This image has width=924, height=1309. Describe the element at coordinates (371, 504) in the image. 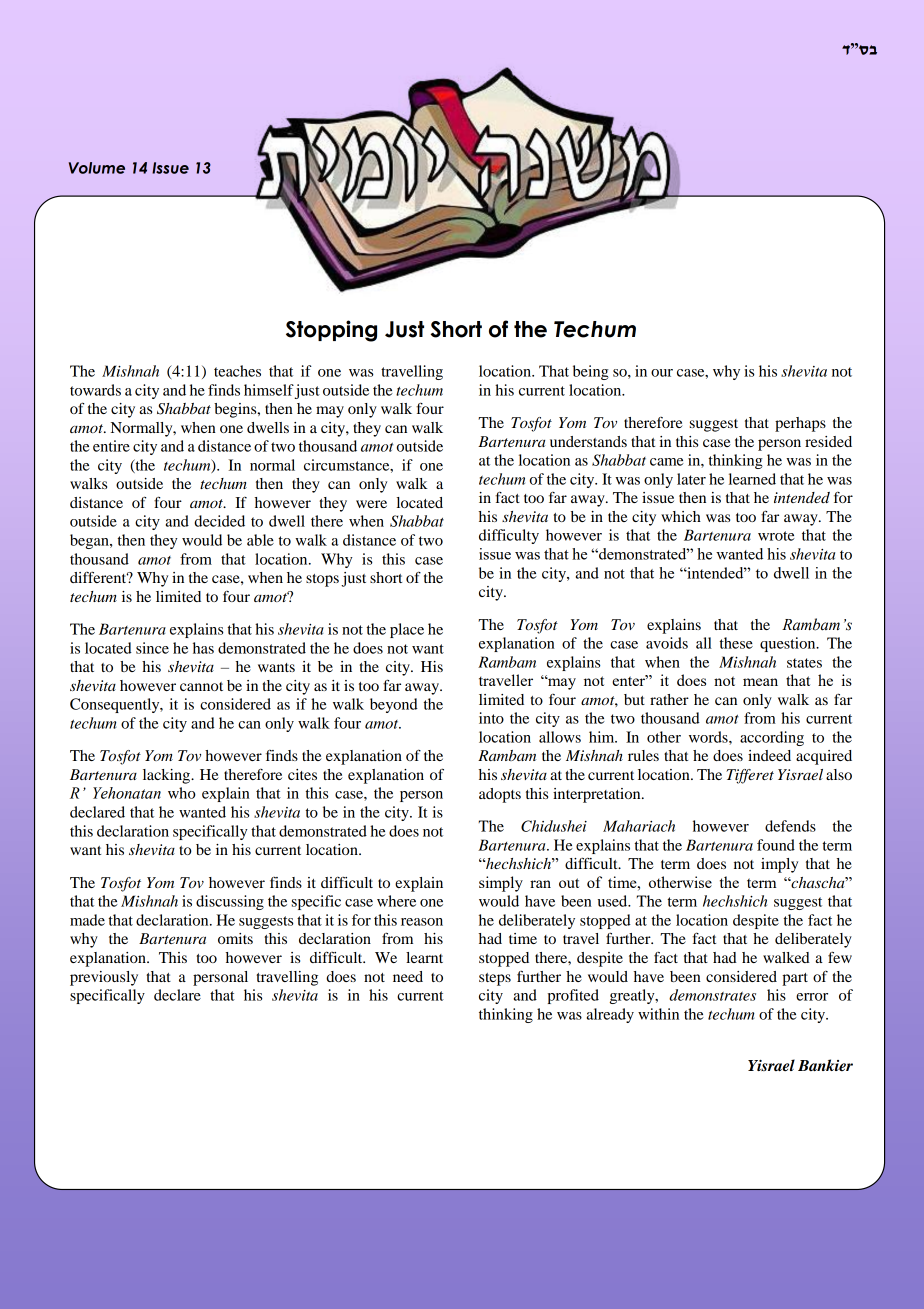

I see `were` at that location.
